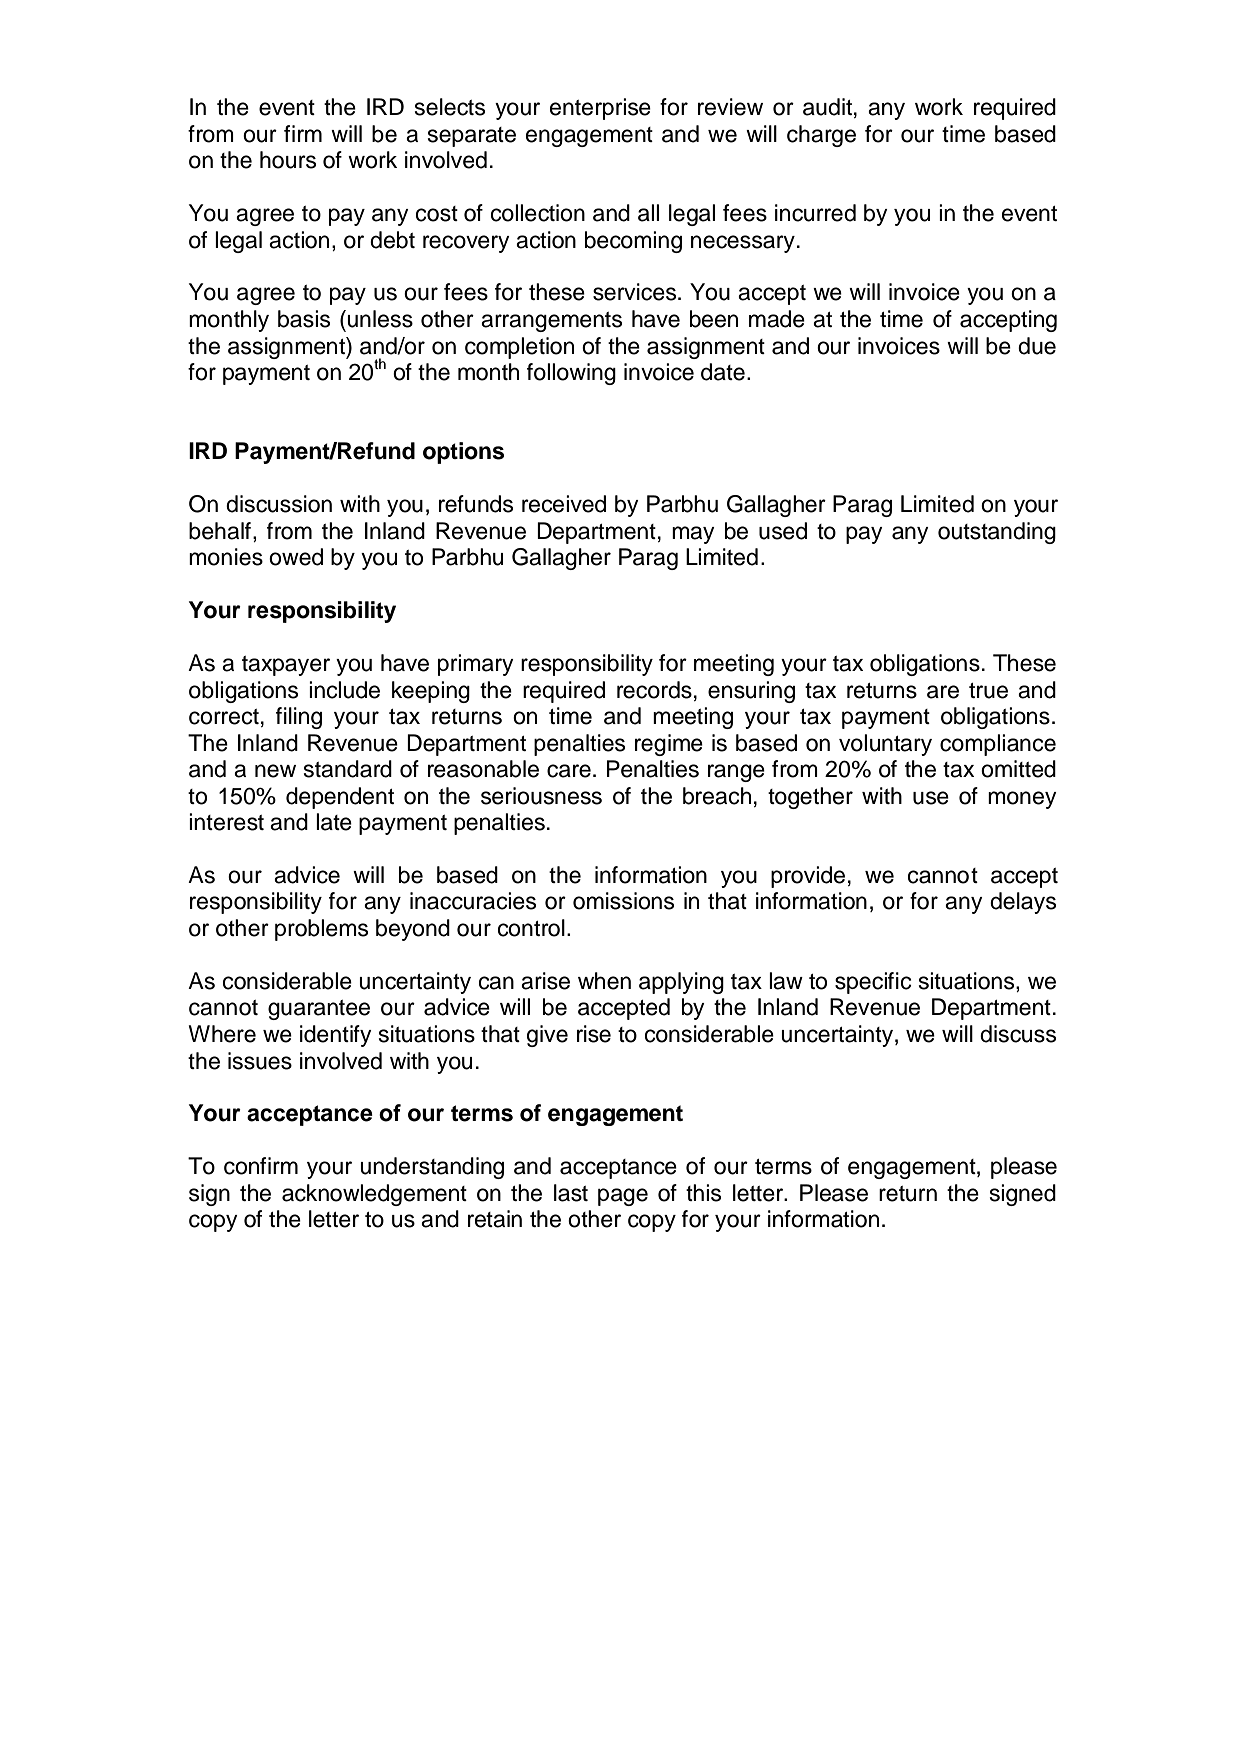 This page has width=1246, height=1762. Describe the element at coordinates (821, 136) in the page. I see `charge` at that location.
